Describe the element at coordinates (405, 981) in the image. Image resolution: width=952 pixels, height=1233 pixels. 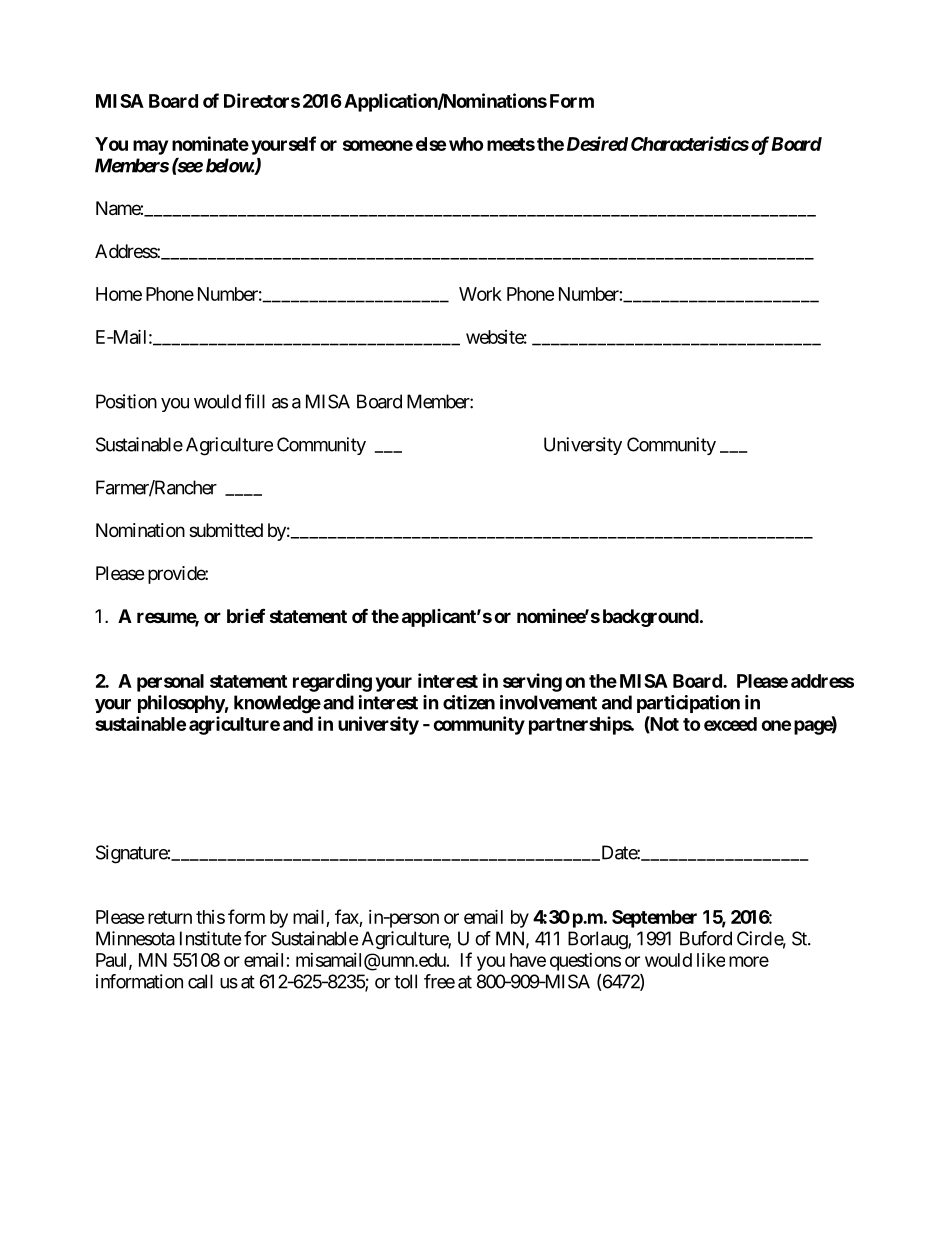
I see `toll` at that location.
